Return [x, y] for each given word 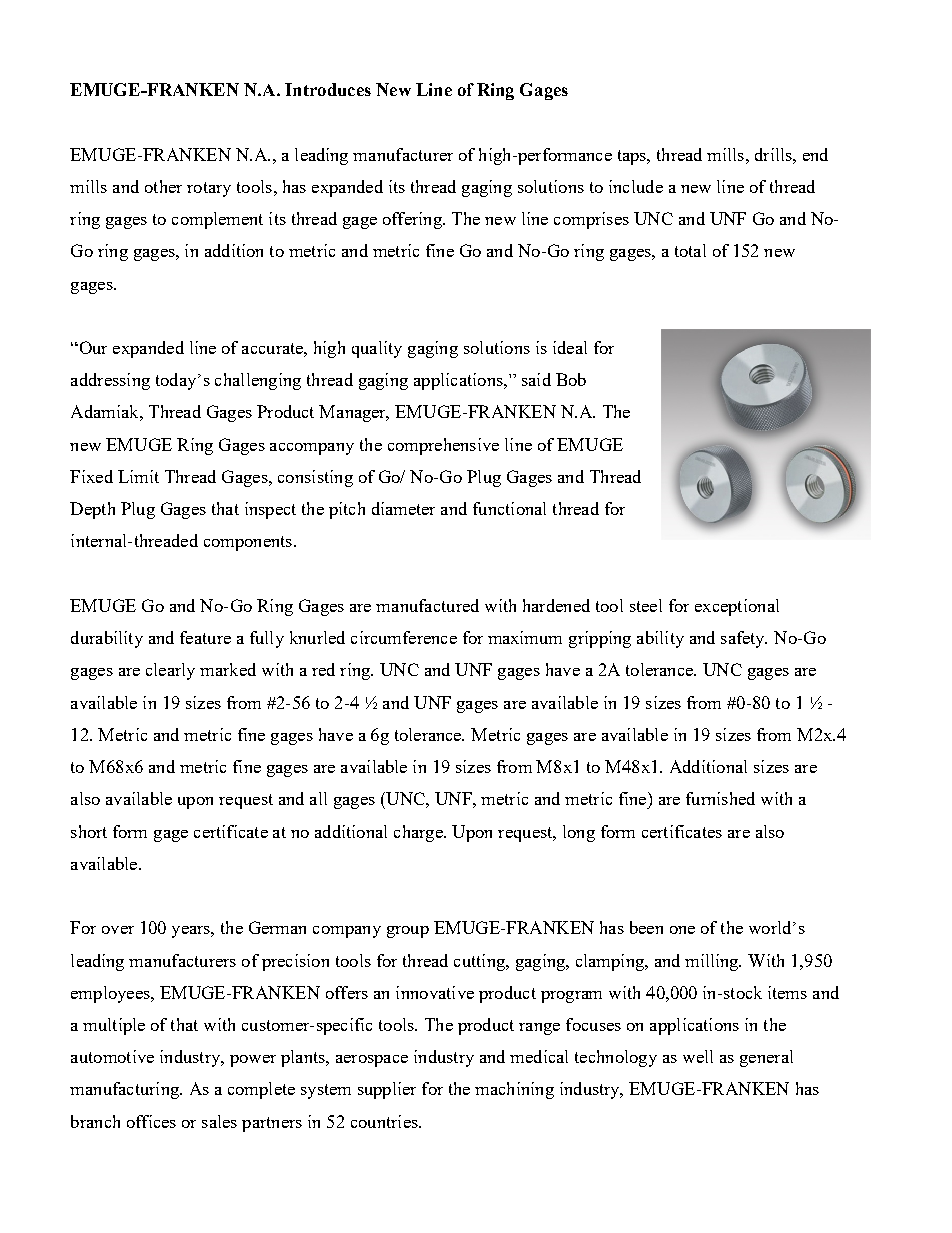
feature [205, 637]
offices [151, 1121]
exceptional [737, 607]
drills [774, 154]
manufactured [427, 605]
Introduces [328, 89]
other [163, 186]
